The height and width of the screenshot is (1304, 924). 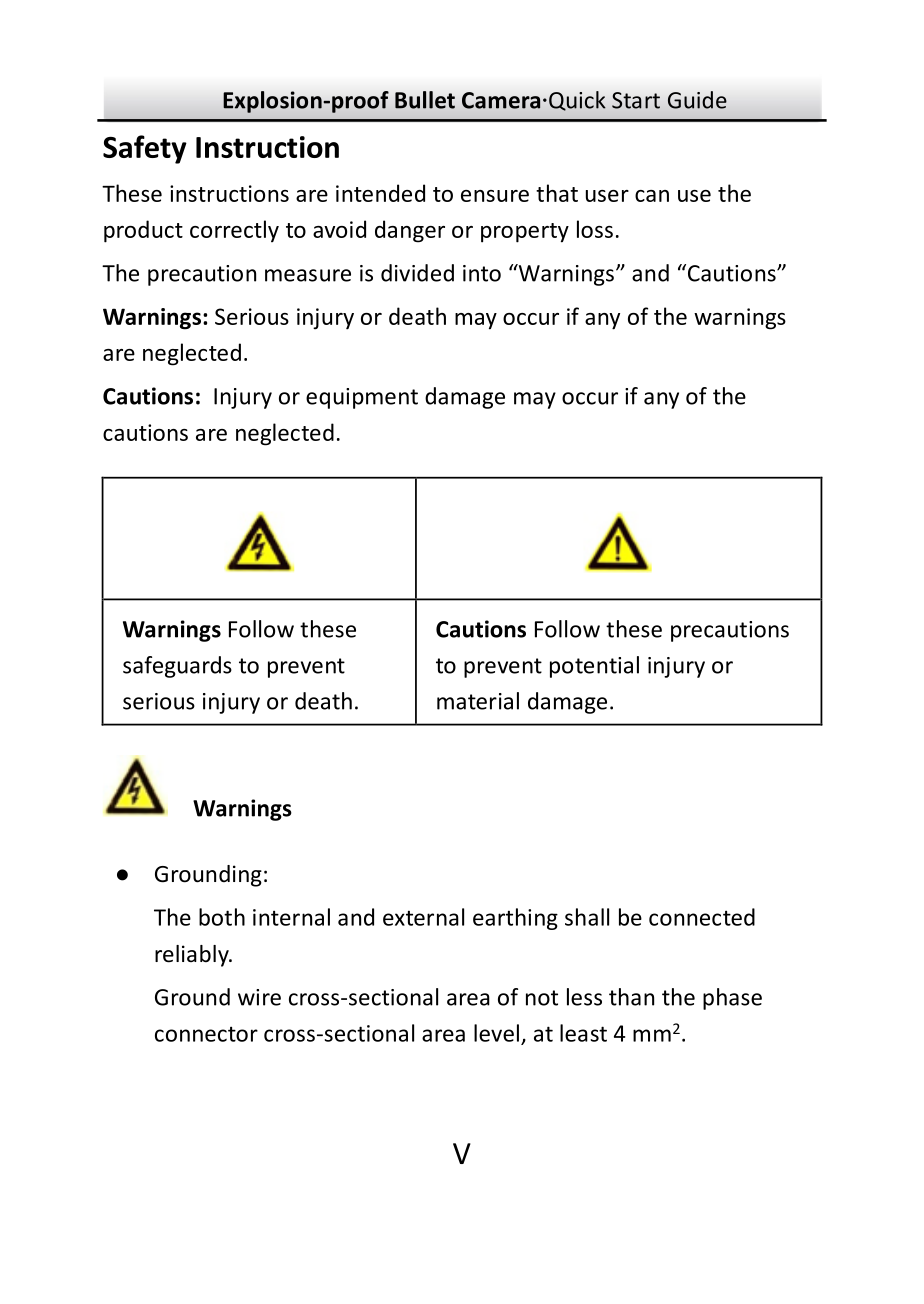 I want to click on Start, so click(x=636, y=100).
